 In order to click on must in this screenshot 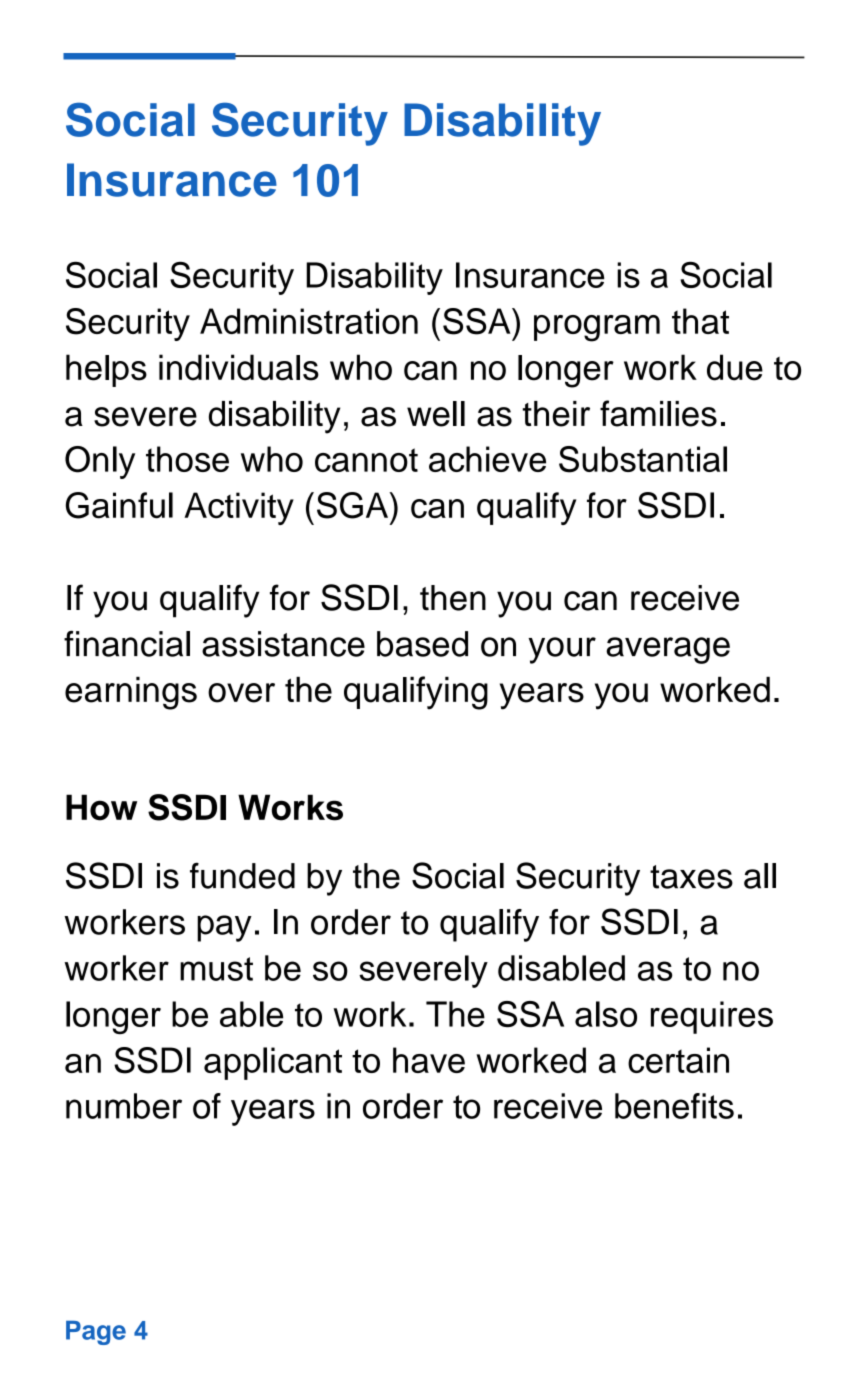, I will do `click(216, 969)`.
